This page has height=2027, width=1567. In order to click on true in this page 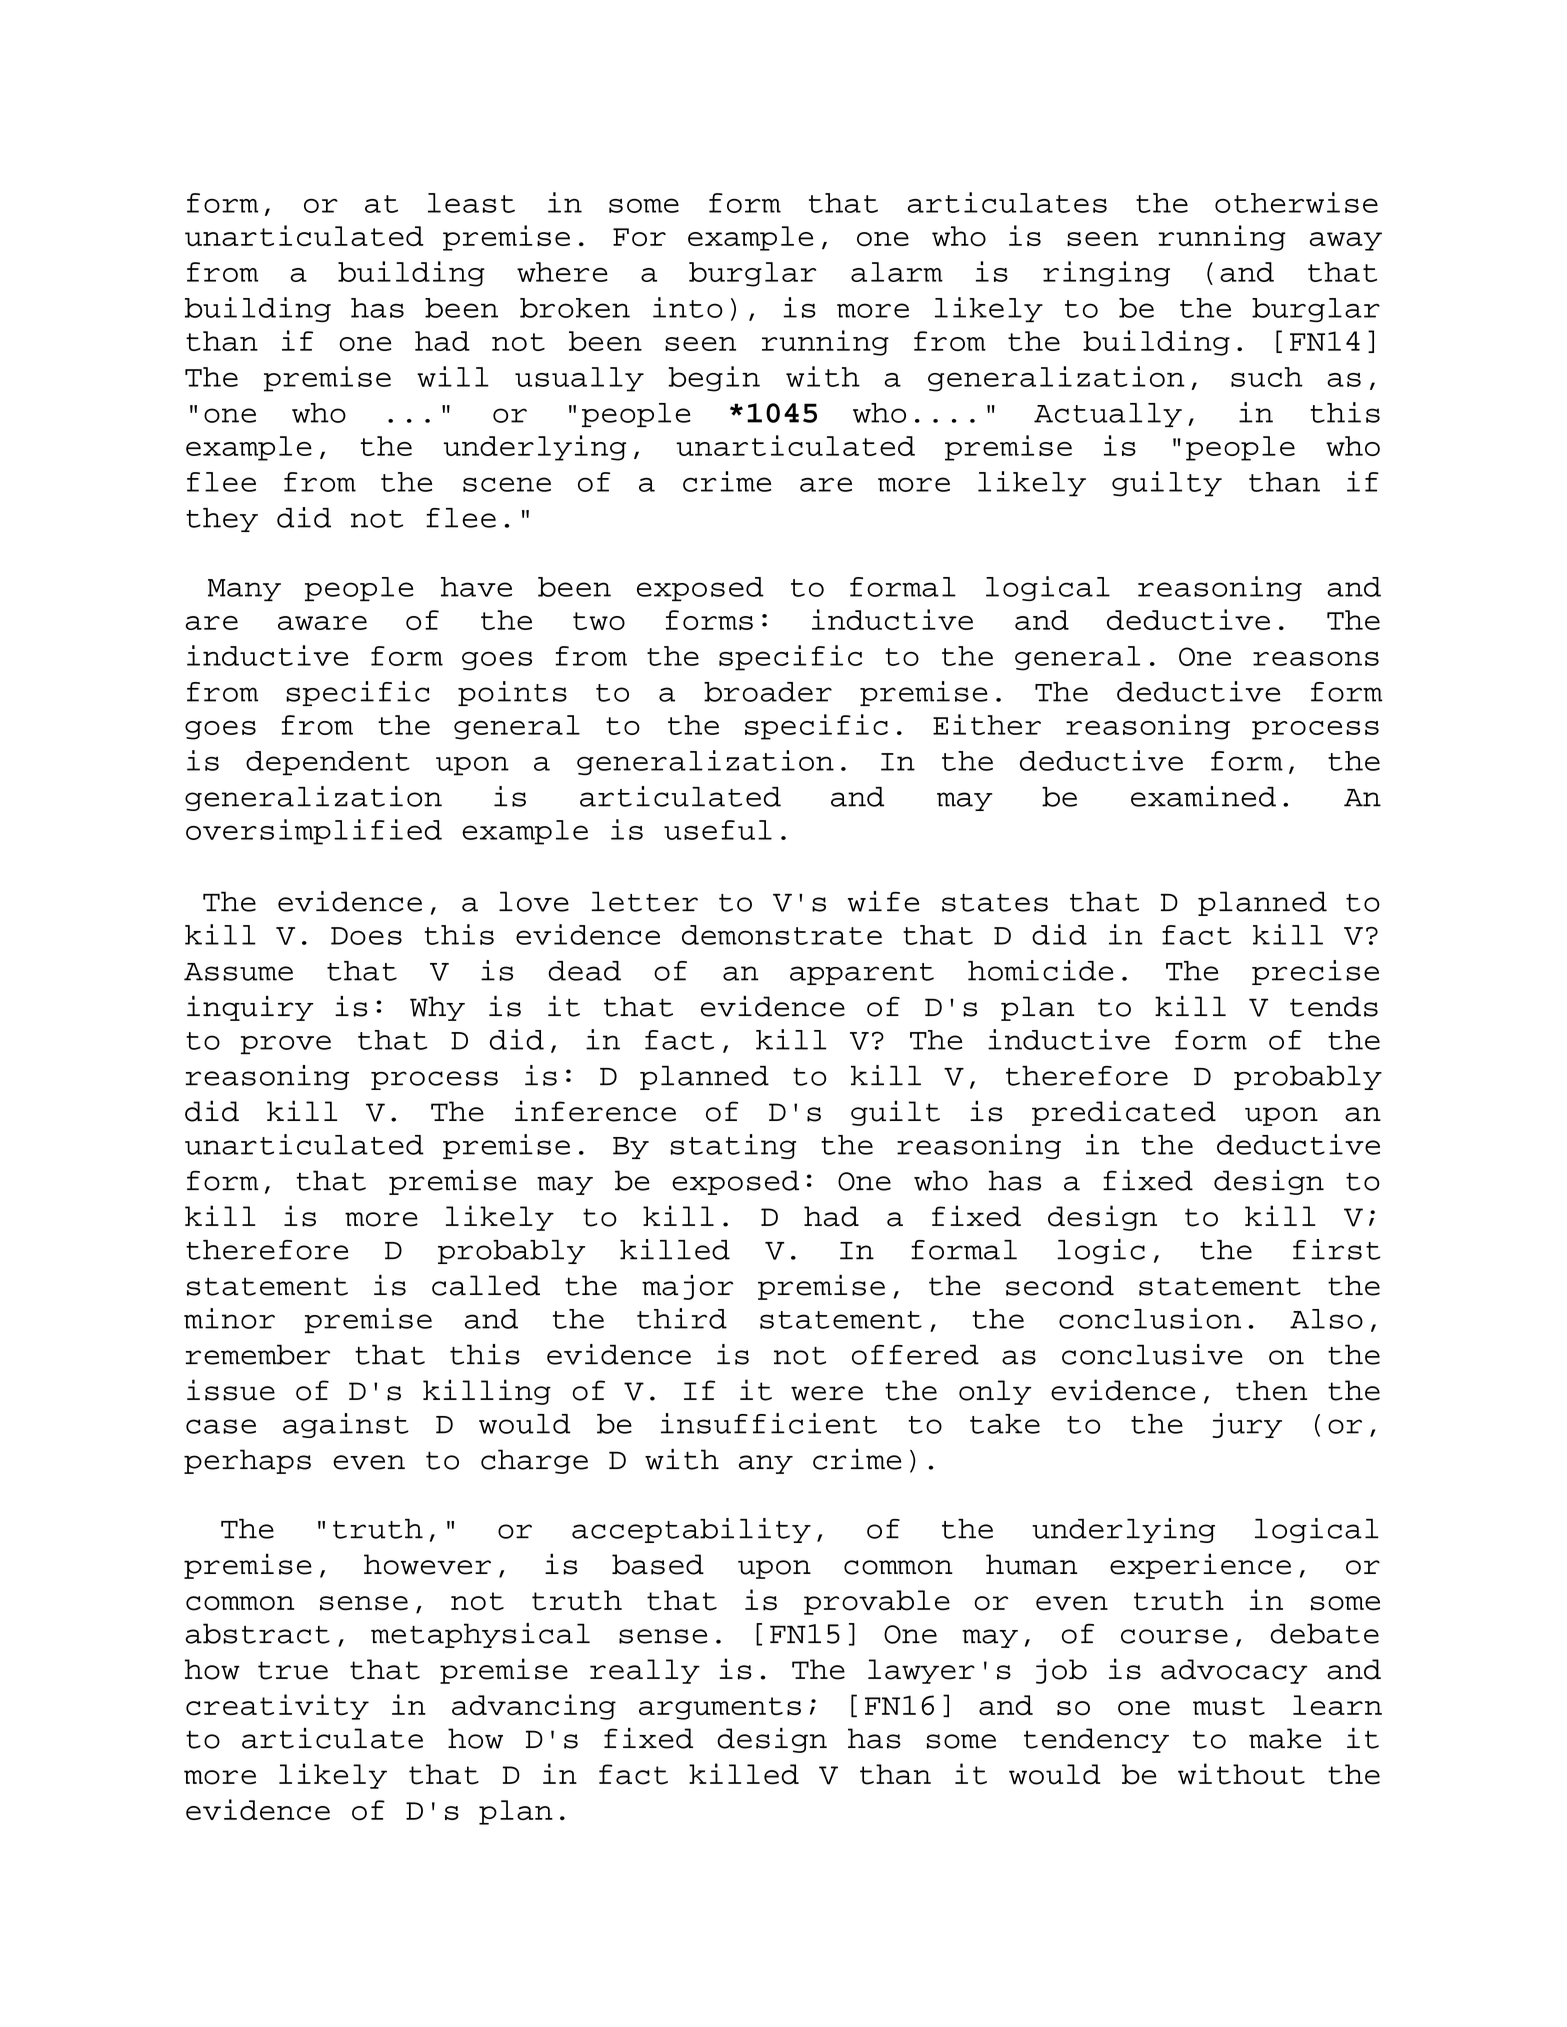, I will do `click(293, 1670)`.
